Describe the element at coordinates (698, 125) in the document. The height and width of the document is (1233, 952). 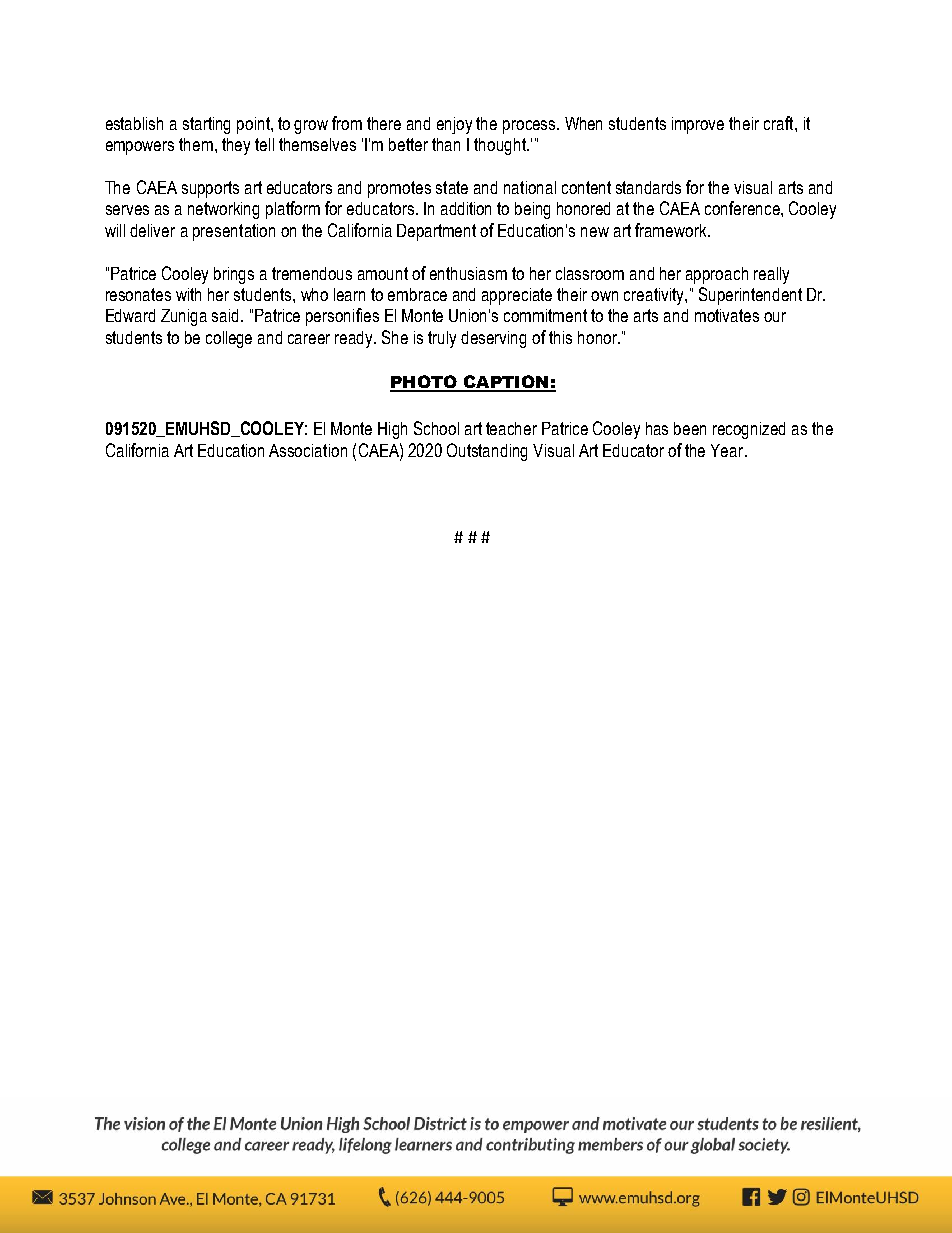
I see `improve` at that location.
